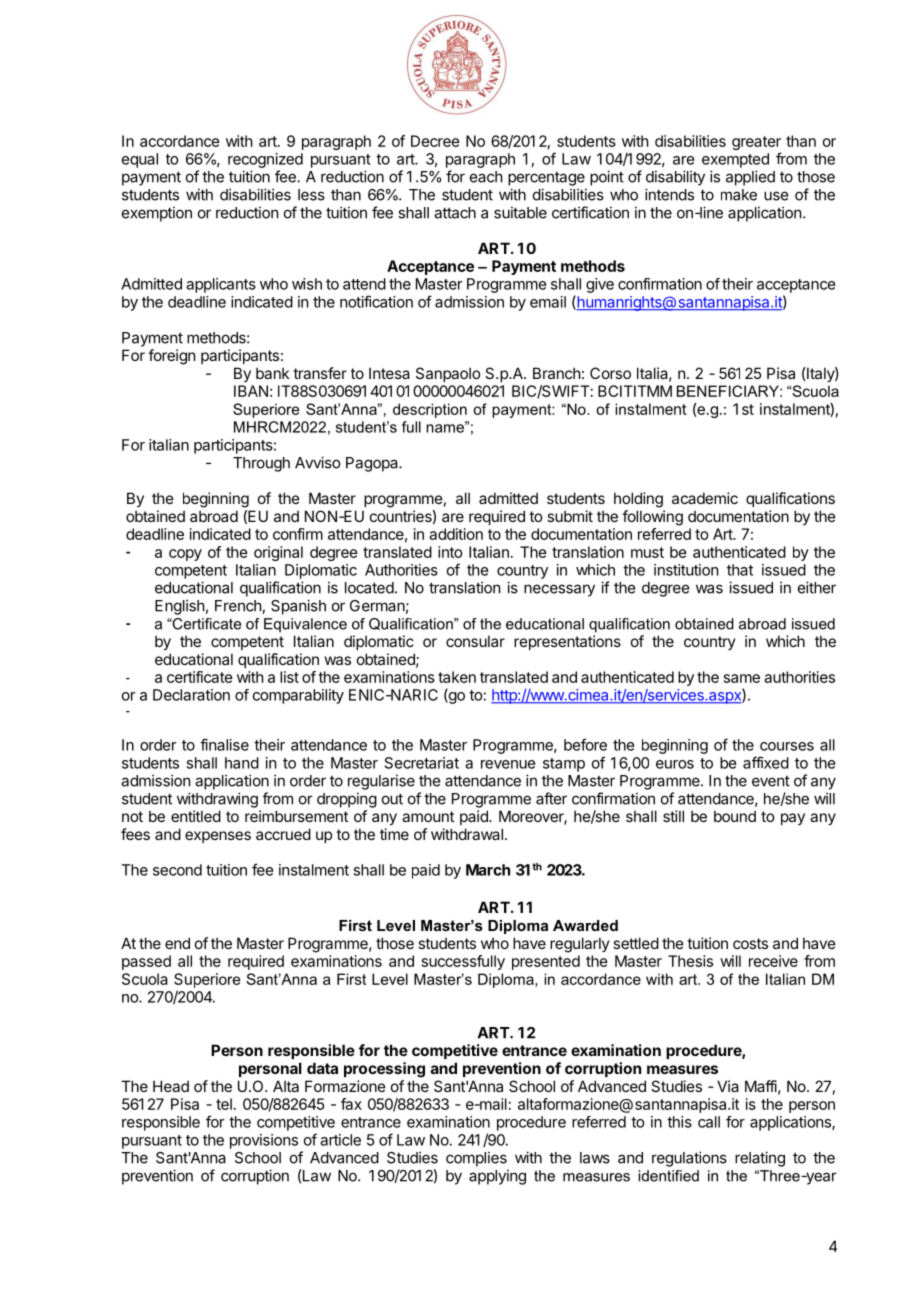 This screenshot has width=924, height=1308. What do you see at coordinates (251, 391) in the screenshot?
I see `IBAN` at bounding box center [251, 391].
